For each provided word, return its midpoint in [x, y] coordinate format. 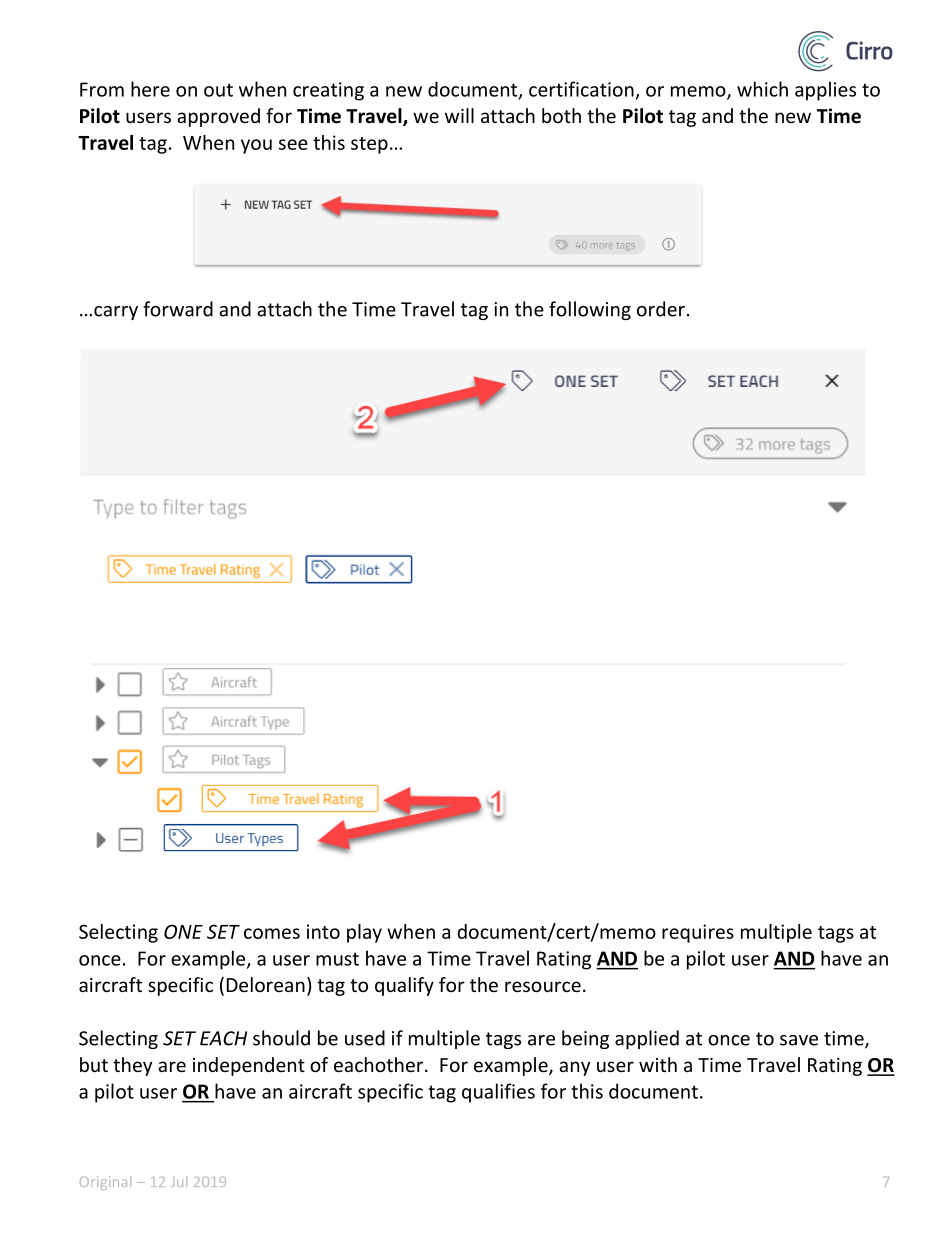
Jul [179, 1181]
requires [698, 933]
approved [218, 117]
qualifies [498, 1093]
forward [178, 309]
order [661, 309]
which [762, 89]
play [364, 933]
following [590, 310]
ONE [183, 931]
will [459, 115]
